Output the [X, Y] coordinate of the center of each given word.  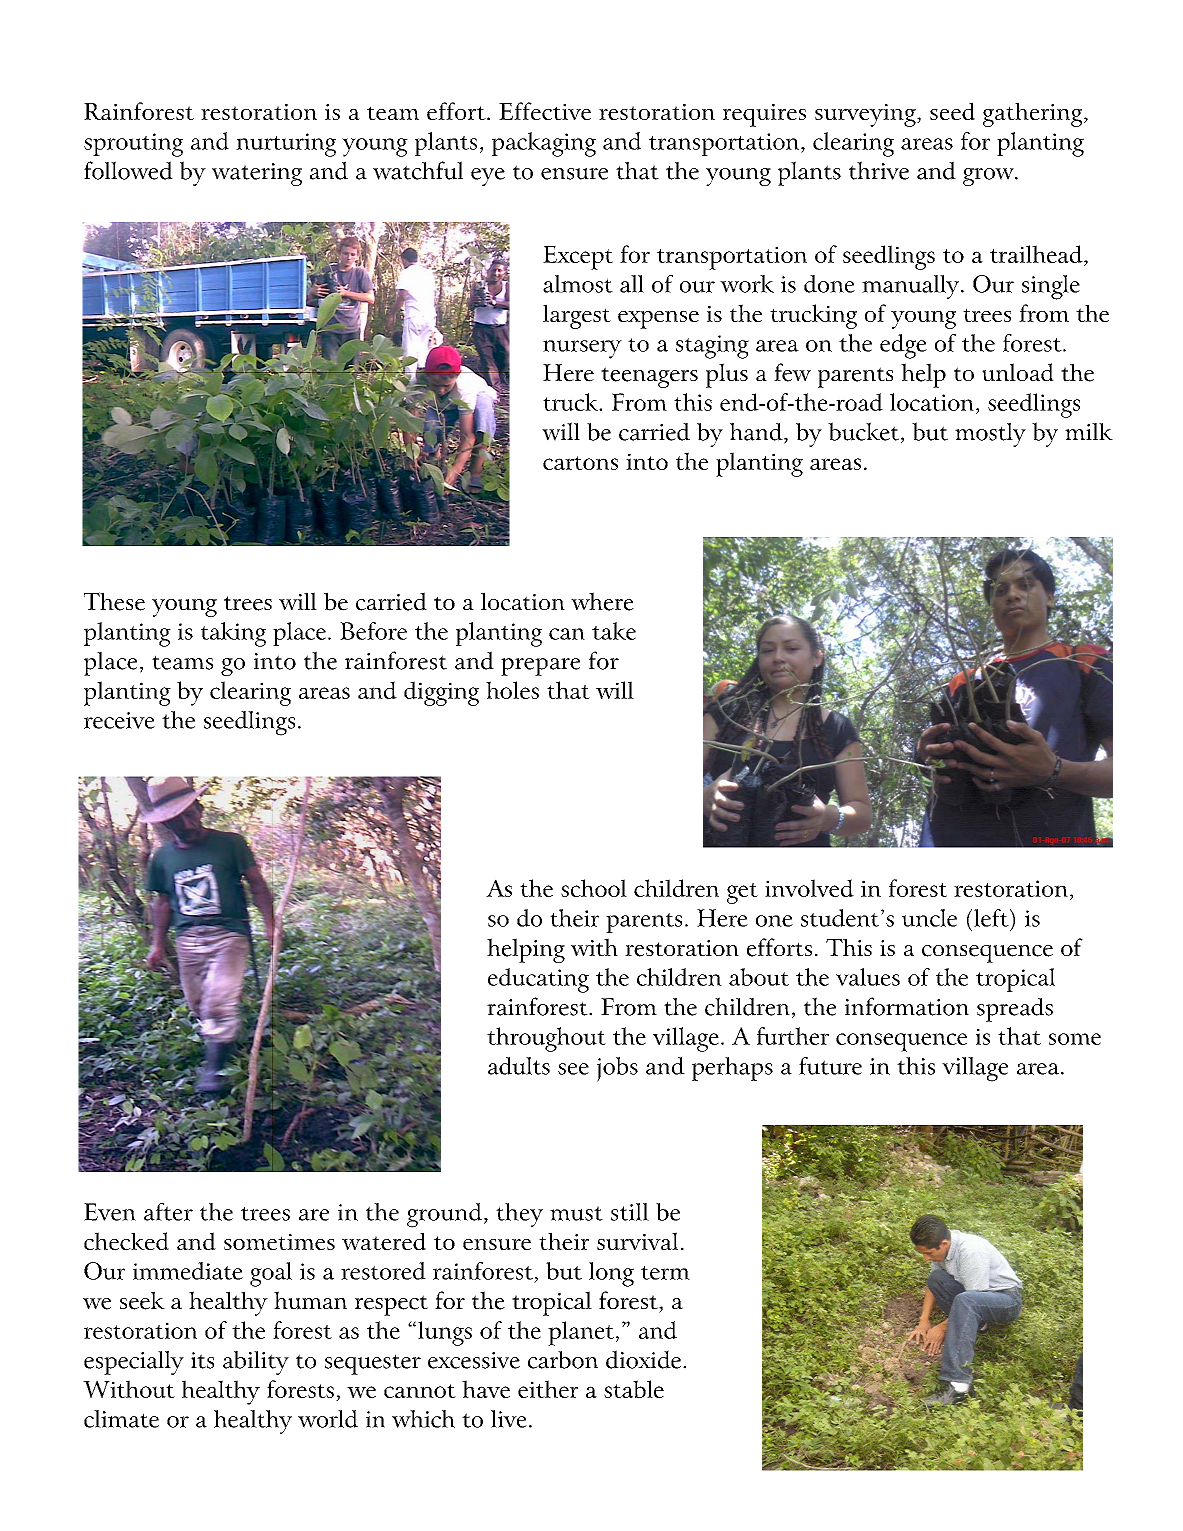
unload [1018, 372]
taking [233, 634]
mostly [990, 434]
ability [256, 1363]
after [168, 1212]
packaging [544, 144]
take [614, 631]
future [830, 1066]
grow [989, 177]
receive [119, 720]
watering [257, 174]
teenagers [649, 377]
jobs [617, 1069]
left [992, 918]
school [594, 888]
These [114, 601]
